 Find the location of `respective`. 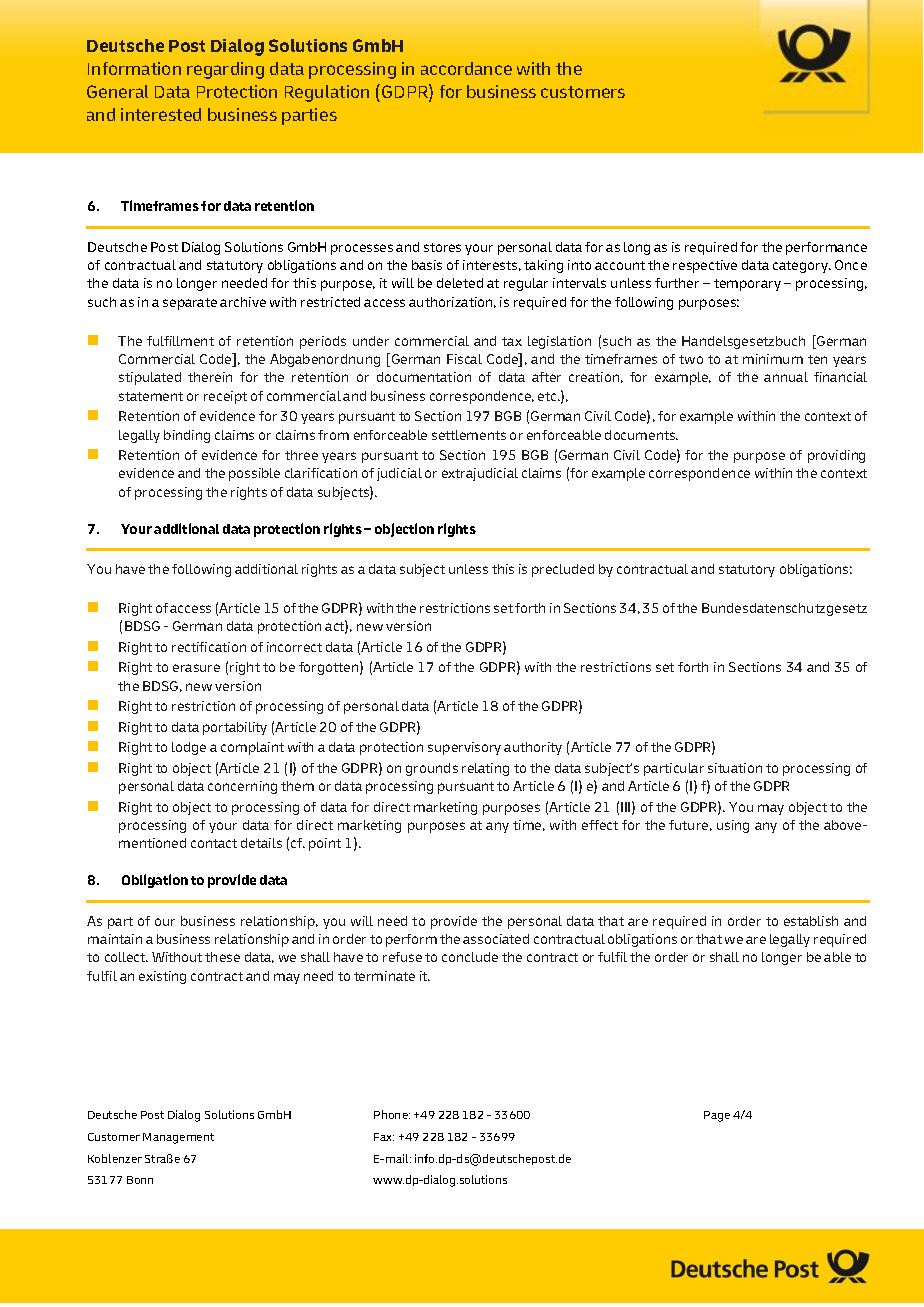

respective is located at coordinates (705, 266).
